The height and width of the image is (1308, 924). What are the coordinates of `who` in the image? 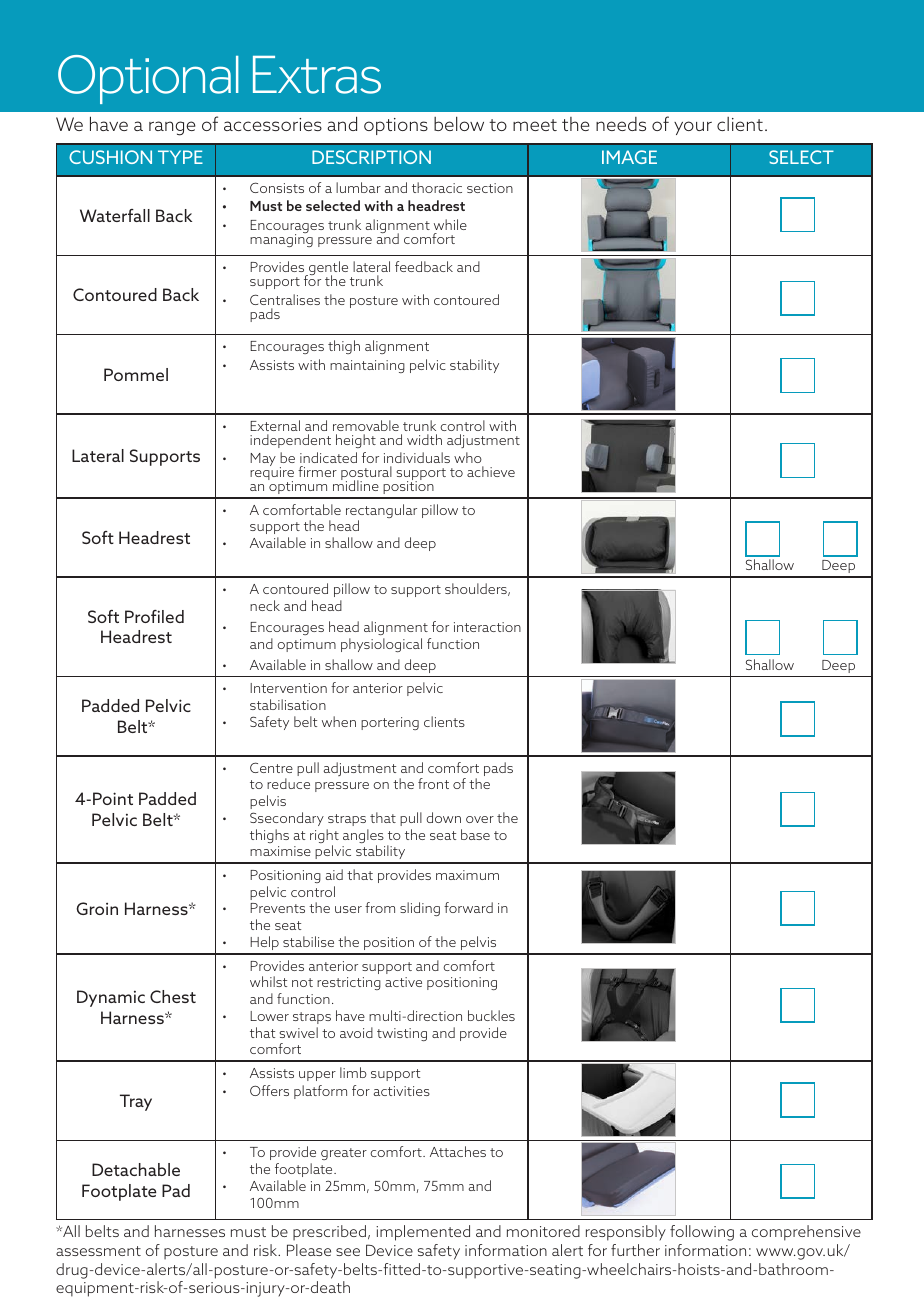 It's located at (468, 457).
